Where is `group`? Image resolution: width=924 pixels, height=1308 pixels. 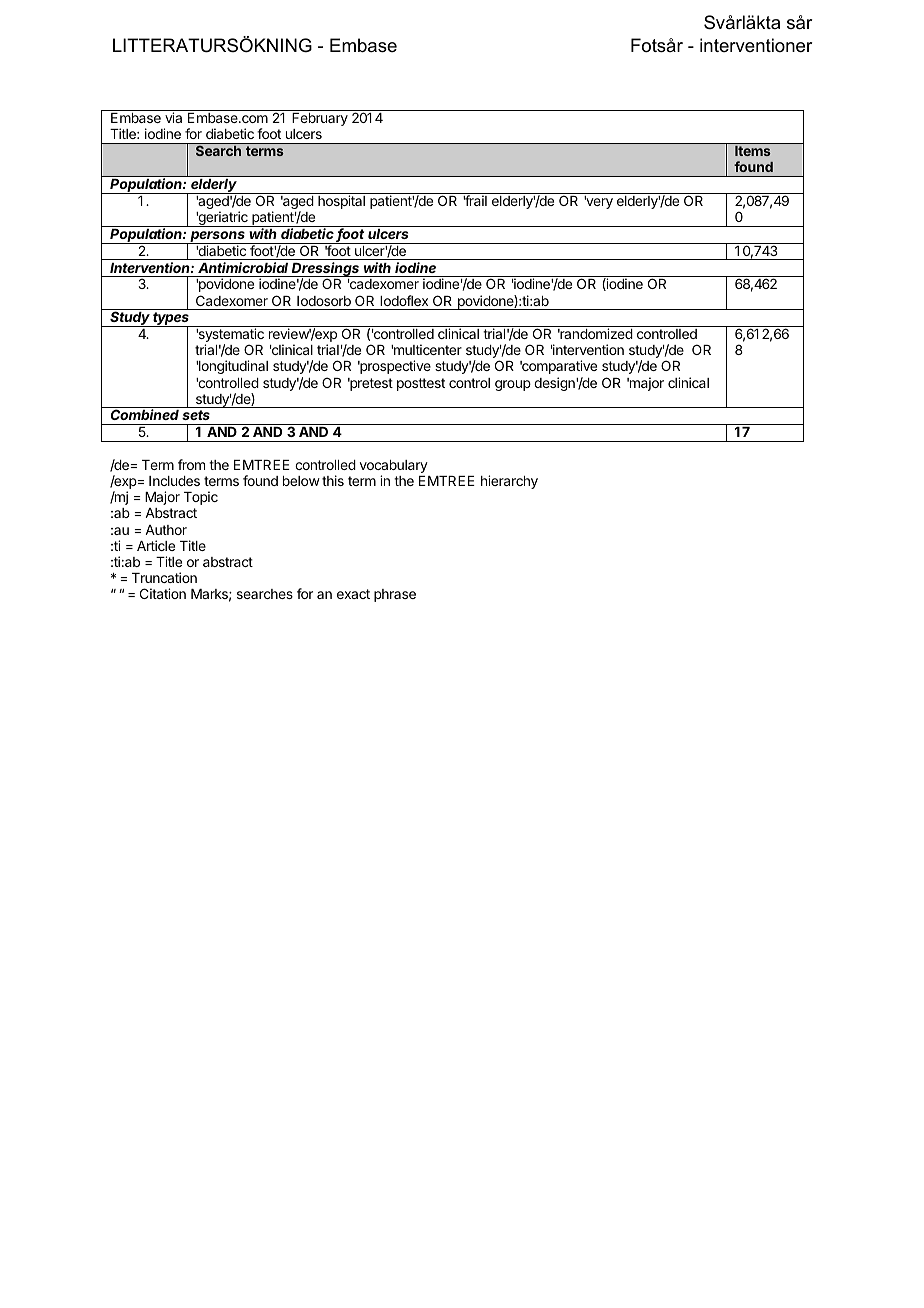
group is located at coordinates (513, 385).
